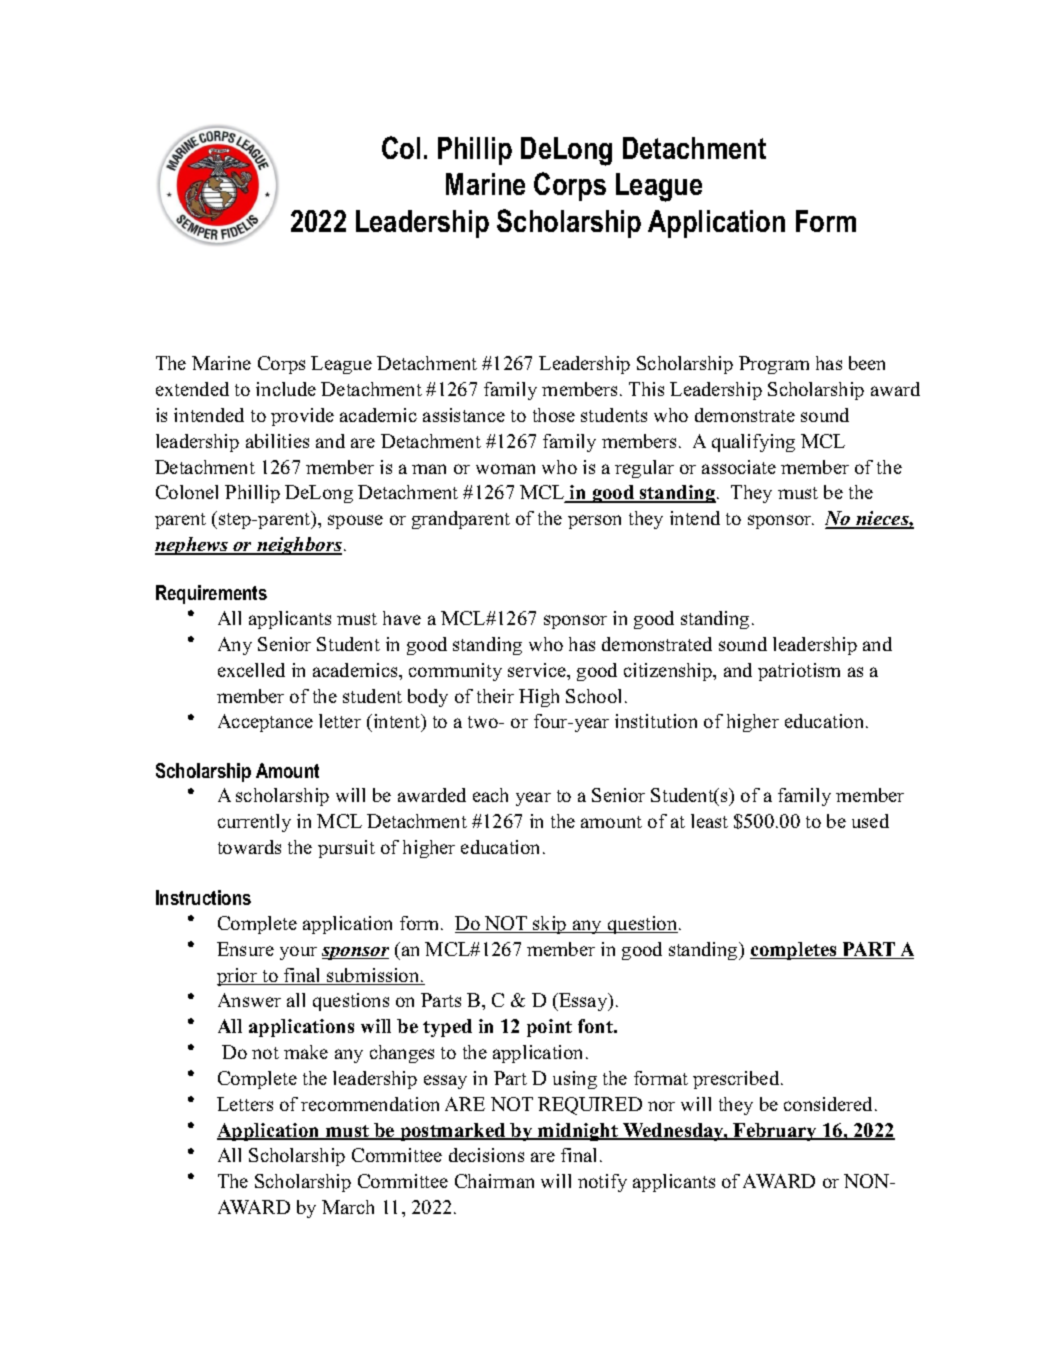 This screenshot has height=1364, width=1054. Describe the element at coordinates (737, 1080) in the screenshot. I see `prescribed` at that location.
